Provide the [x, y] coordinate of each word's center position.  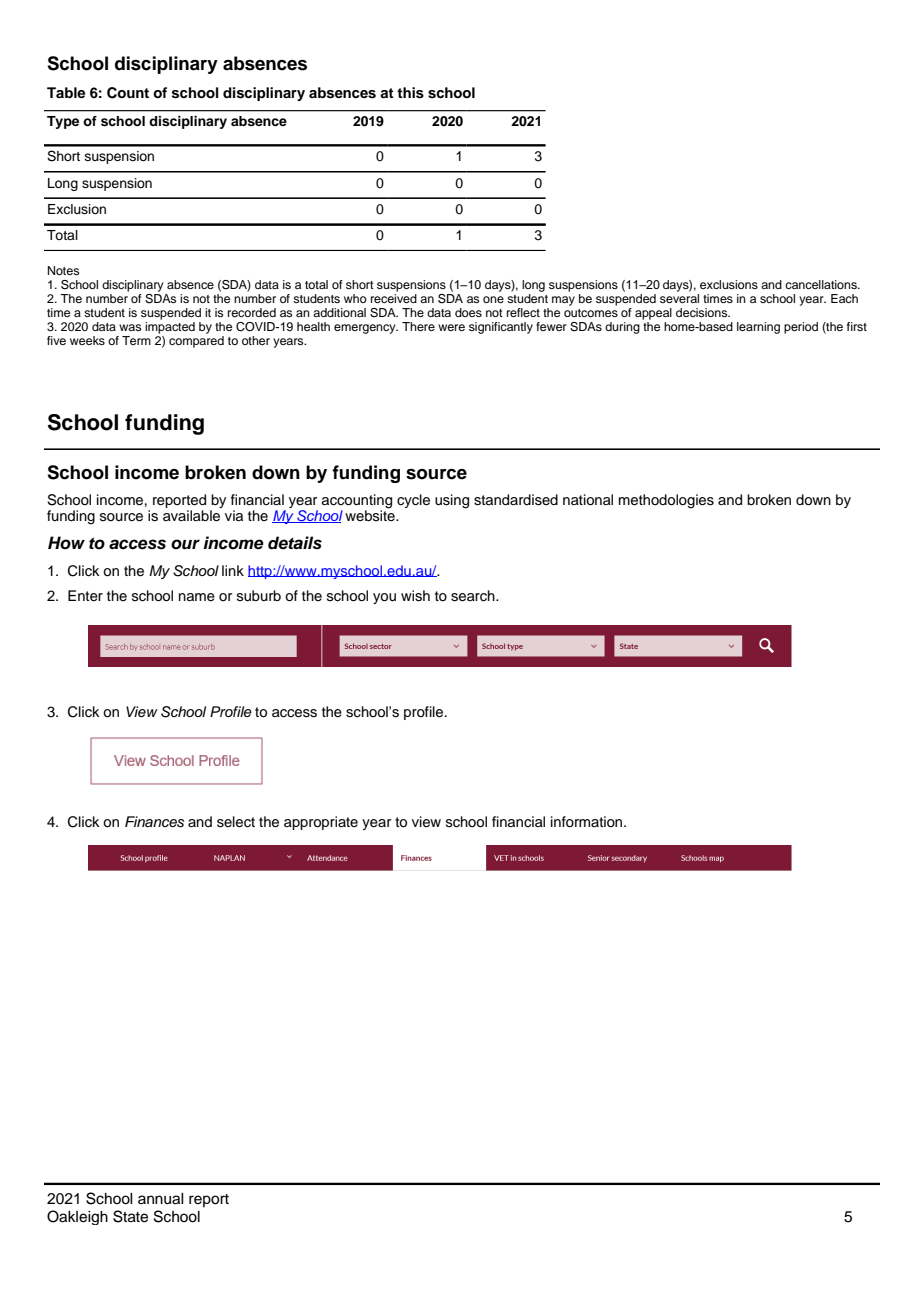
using [452, 501]
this [410, 93]
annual [161, 1199]
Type [63, 122]
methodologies [666, 501]
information [588, 821]
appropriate [321, 823]
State [130, 1216]
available [191, 516]
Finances [154, 822]
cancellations [822, 284]
